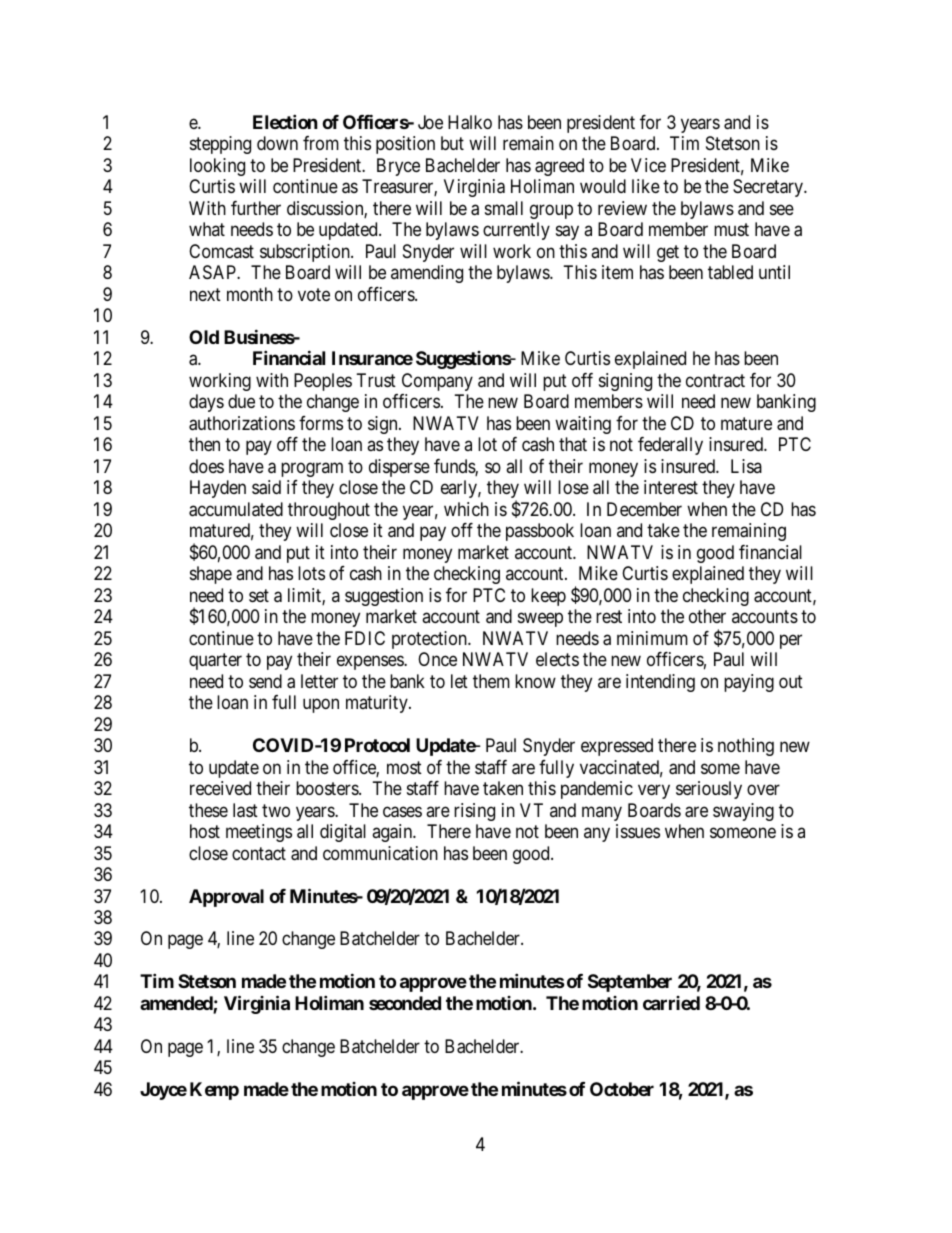 The height and width of the screenshot is (1233, 952). Describe the element at coordinates (259, 595) in the screenshot. I see `set` at that location.
